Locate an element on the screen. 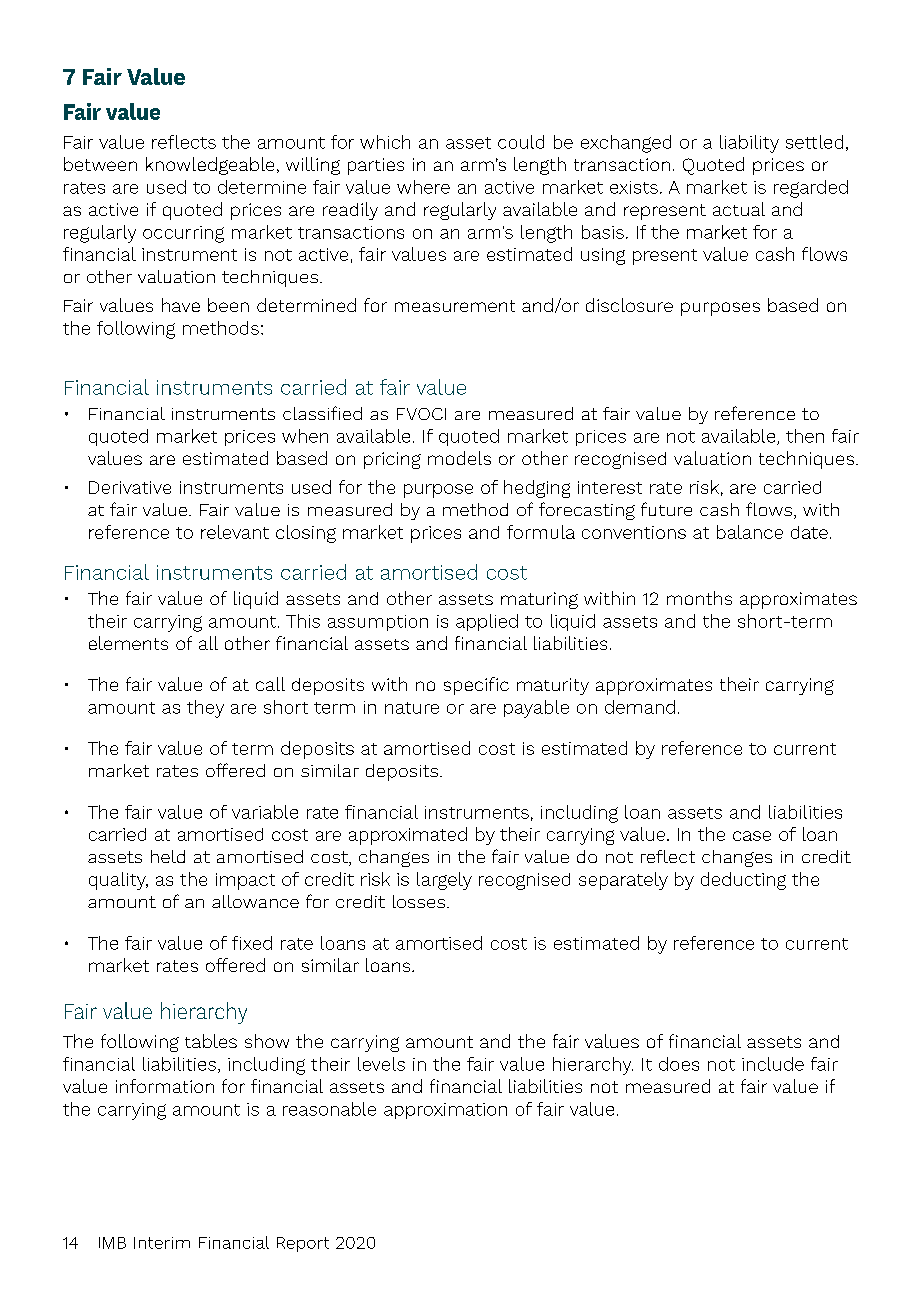 Image resolution: width=924 pixels, height=1311 pixels. where is located at coordinates (423, 187).
